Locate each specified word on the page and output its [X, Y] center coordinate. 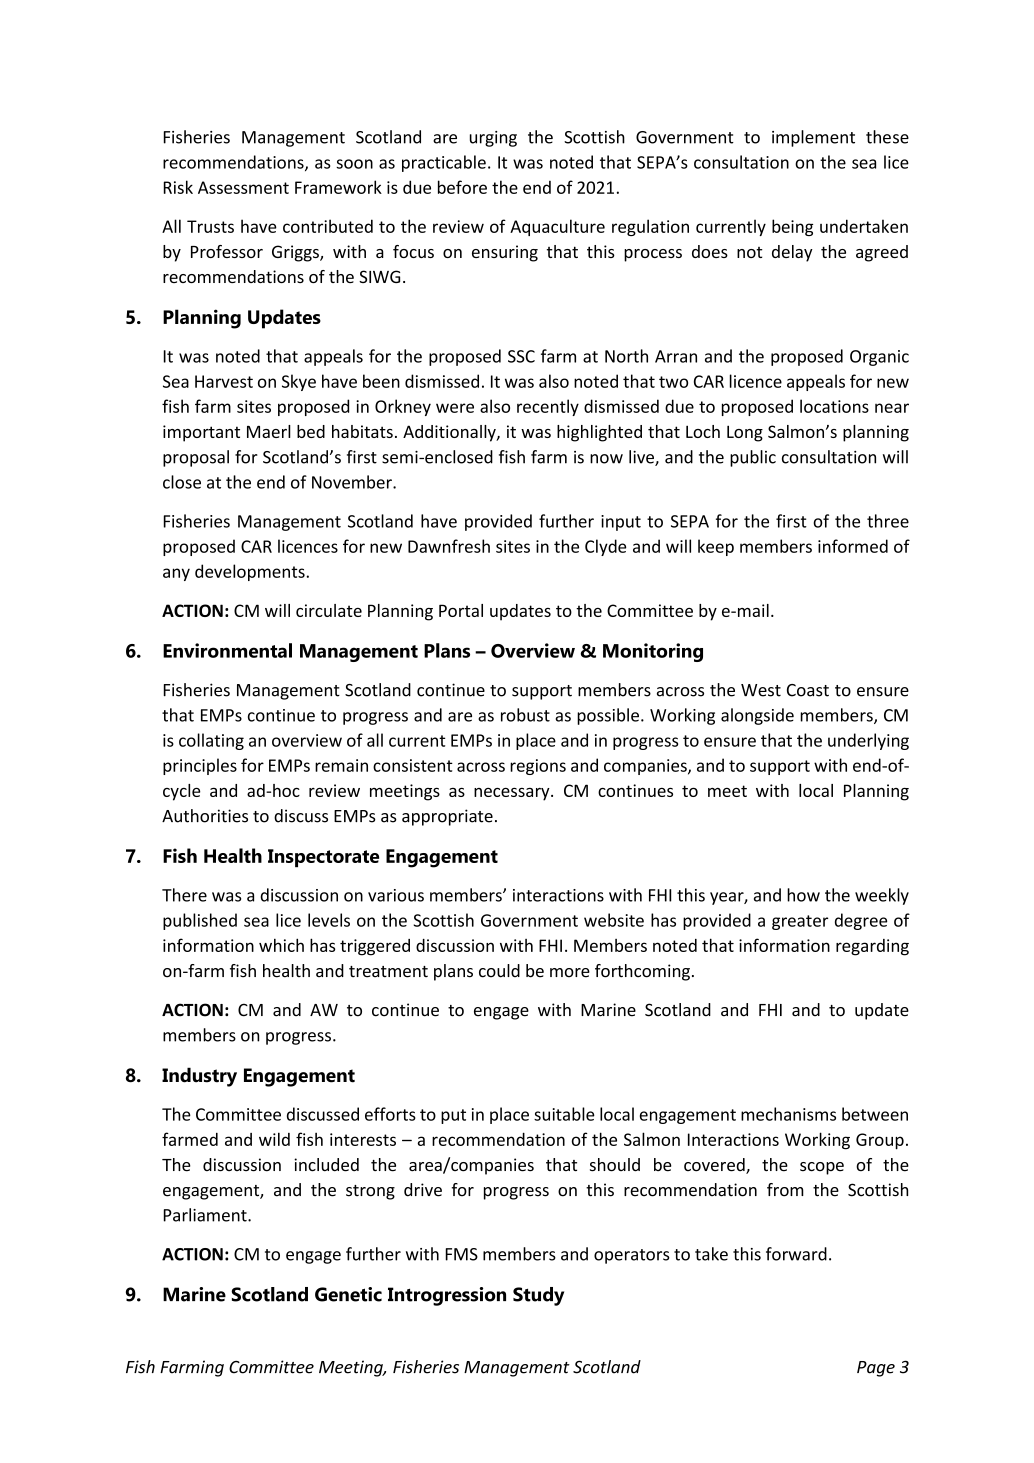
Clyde [605, 547]
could [499, 971]
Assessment [243, 187]
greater [800, 922]
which [281, 945]
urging [493, 139]
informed [853, 546]
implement [813, 138]
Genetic [348, 1294]
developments [250, 572]
